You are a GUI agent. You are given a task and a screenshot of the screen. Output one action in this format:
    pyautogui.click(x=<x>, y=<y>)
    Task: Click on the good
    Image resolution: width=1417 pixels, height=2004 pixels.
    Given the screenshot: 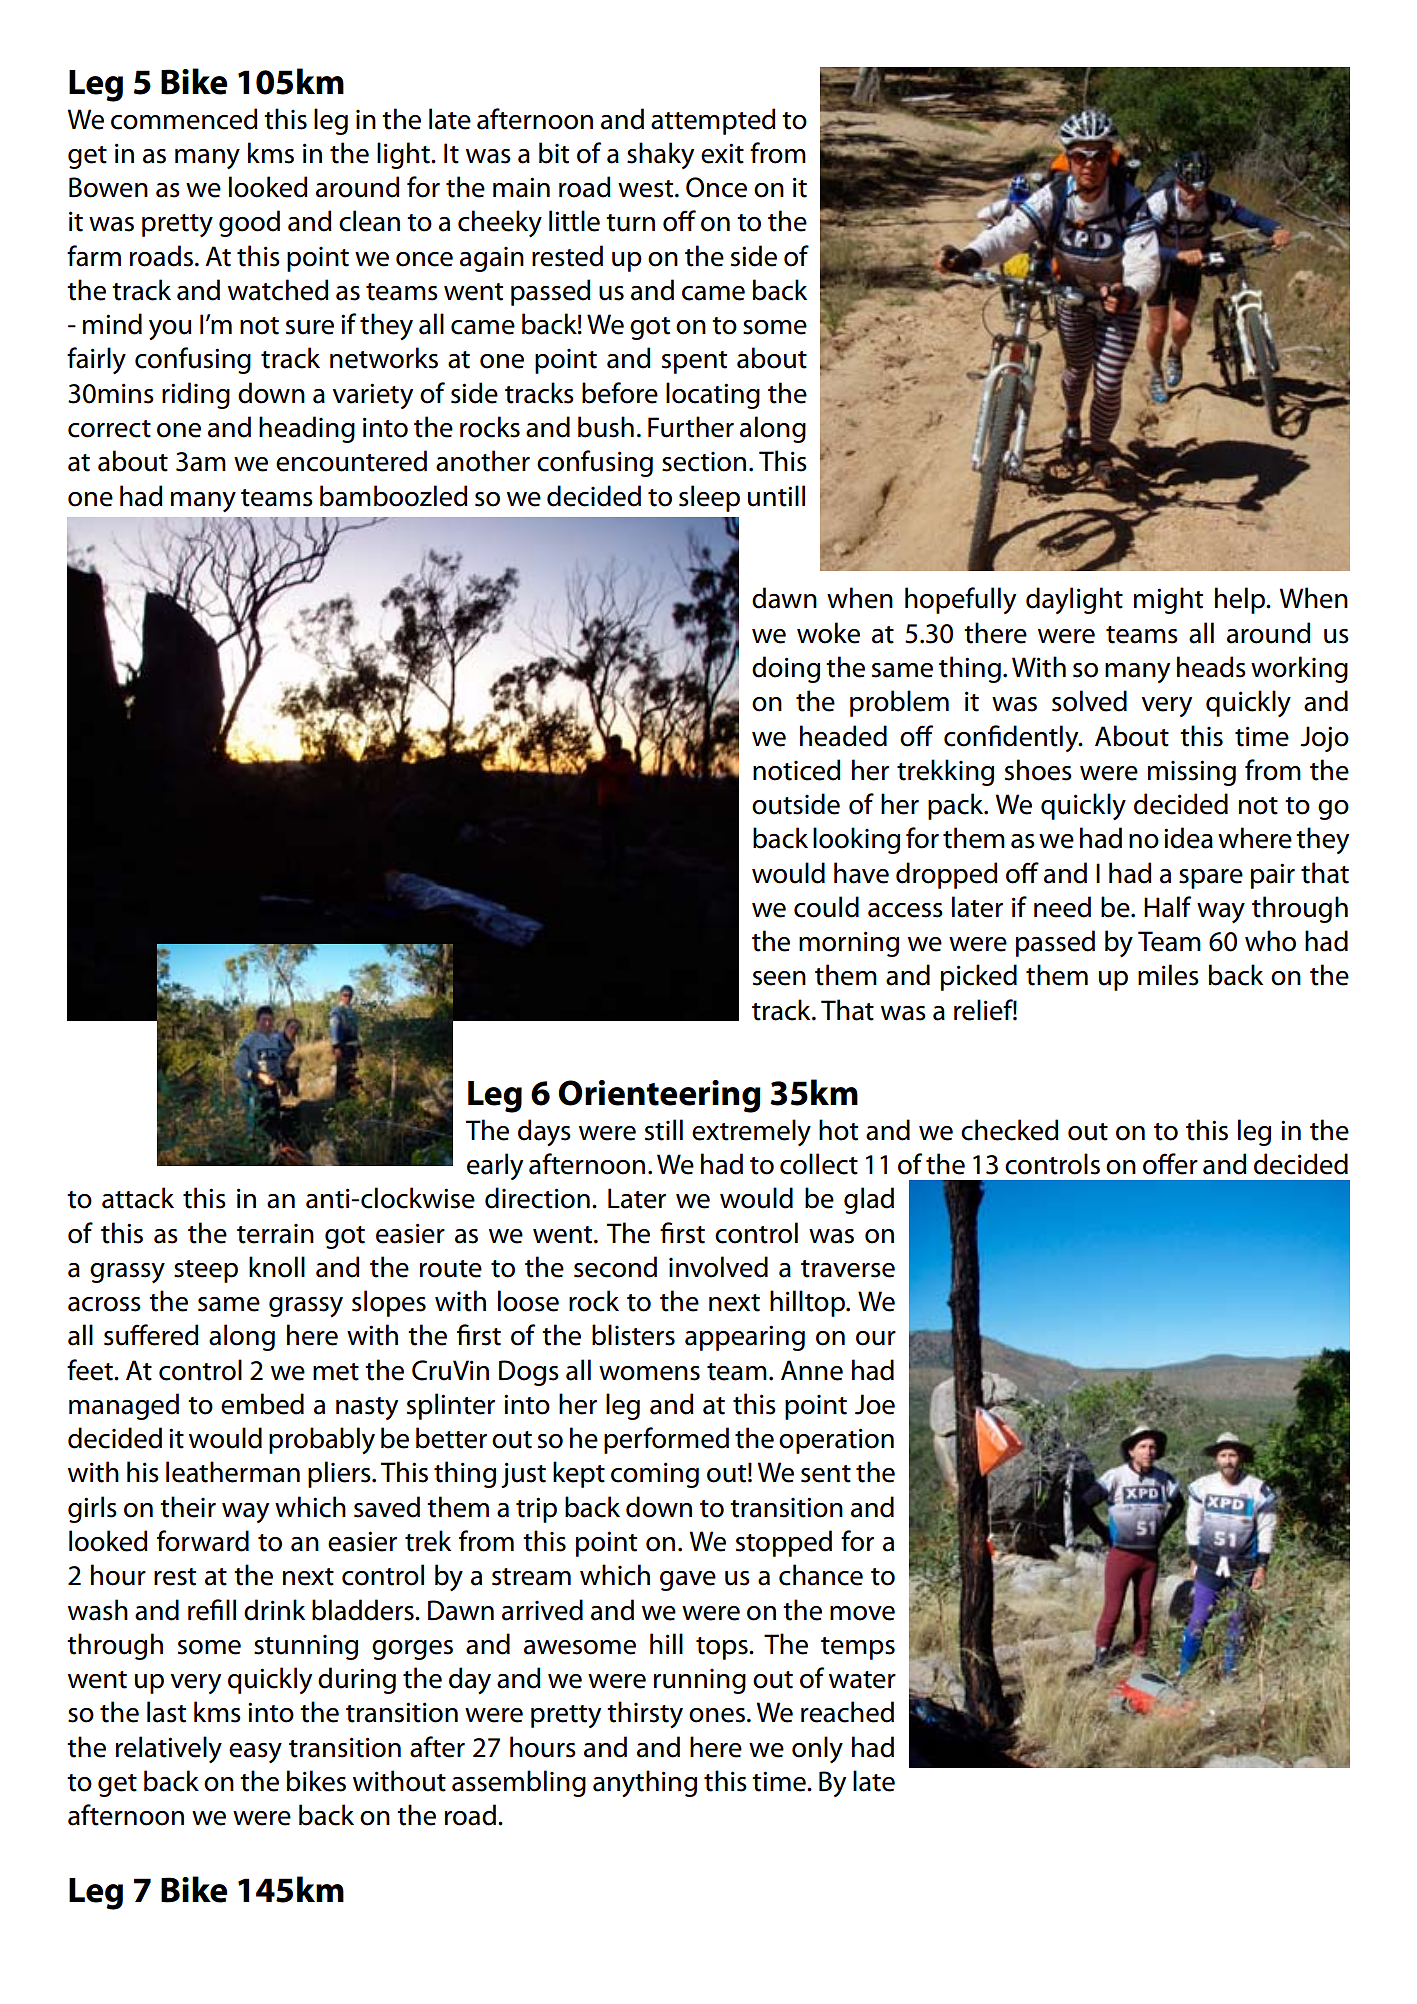 What is the action you would take?
    pyautogui.click(x=249, y=223)
